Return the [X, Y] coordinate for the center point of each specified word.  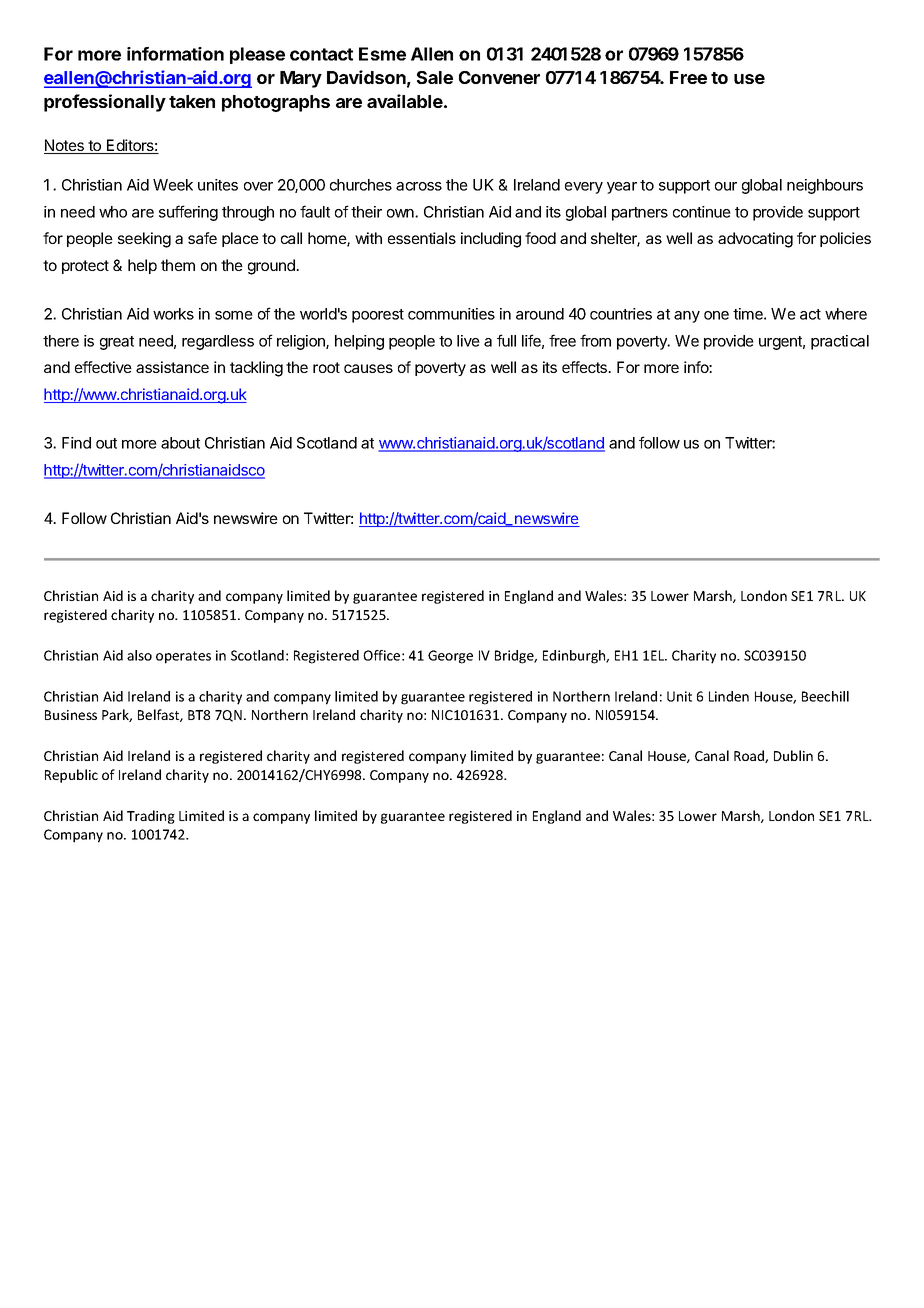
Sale [435, 77]
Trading [151, 817]
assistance [172, 367]
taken [192, 101]
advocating [755, 240]
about [180, 443]
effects [586, 367]
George [450, 657]
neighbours [825, 186]
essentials [422, 238]
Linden [729, 696]
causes [368, 368]
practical [840, 342]
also [139, 655]
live [468, 341]
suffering [188, 213]
